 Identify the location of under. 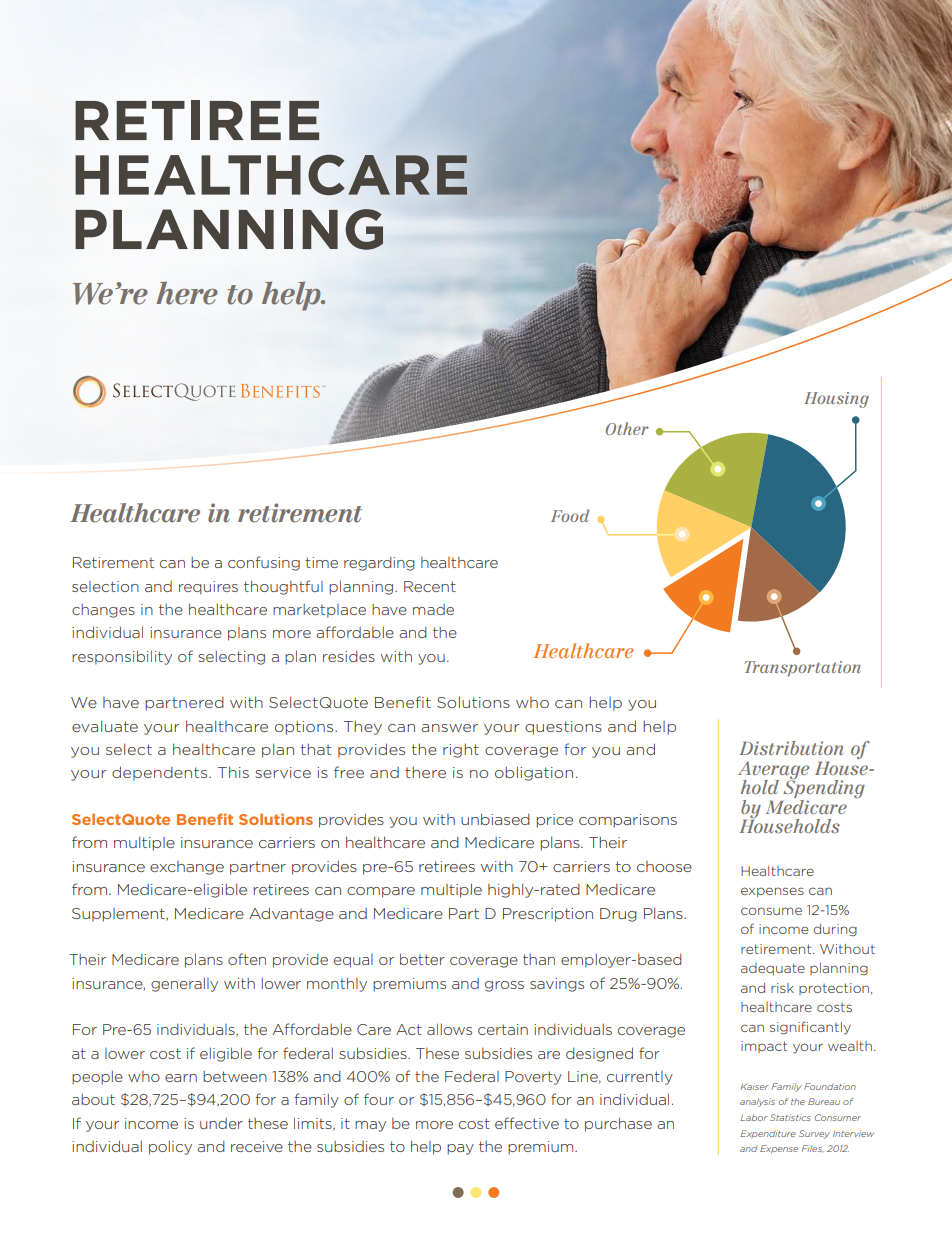
(221, 1123).
